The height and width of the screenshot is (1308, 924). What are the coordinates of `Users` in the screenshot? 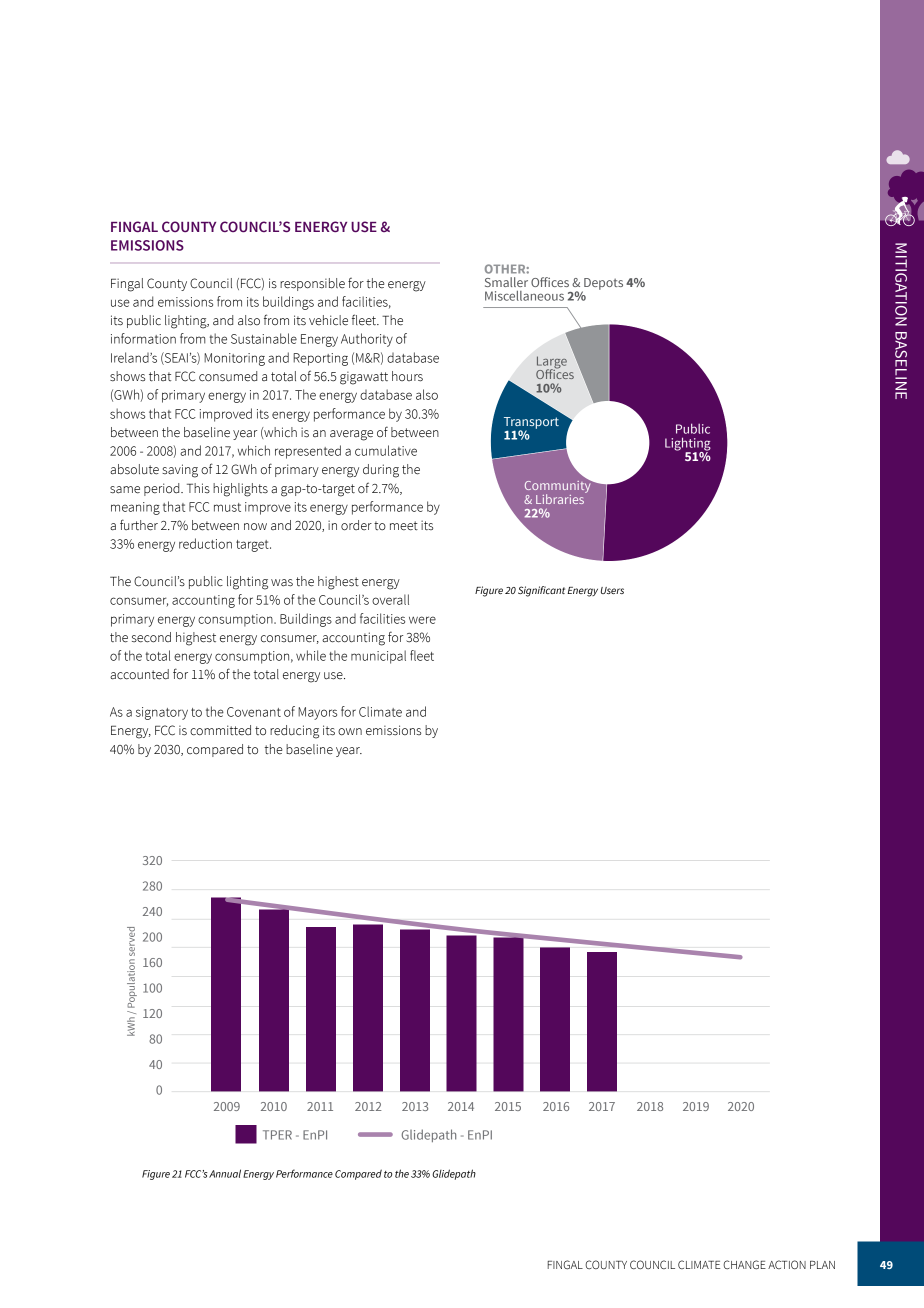 It's located at (612, 590).
